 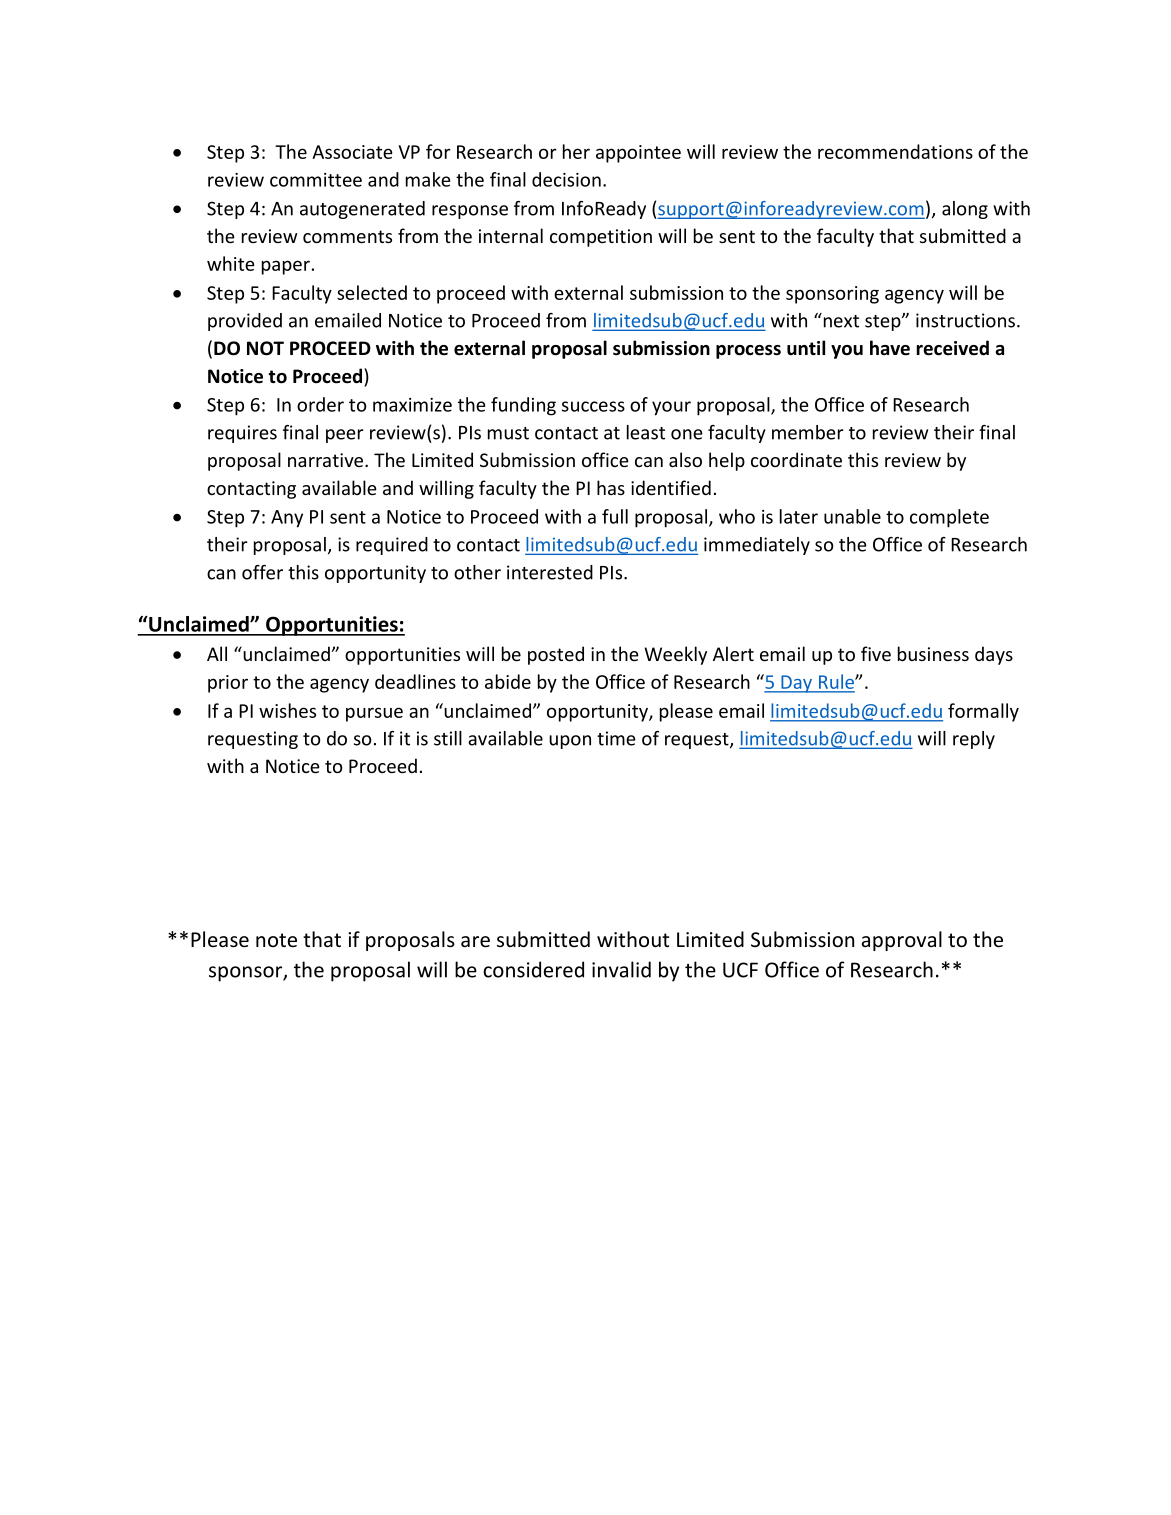 What do you see at coordinates (974, 740) in the document?
I see `reply` at bounding box center [974, 740].
